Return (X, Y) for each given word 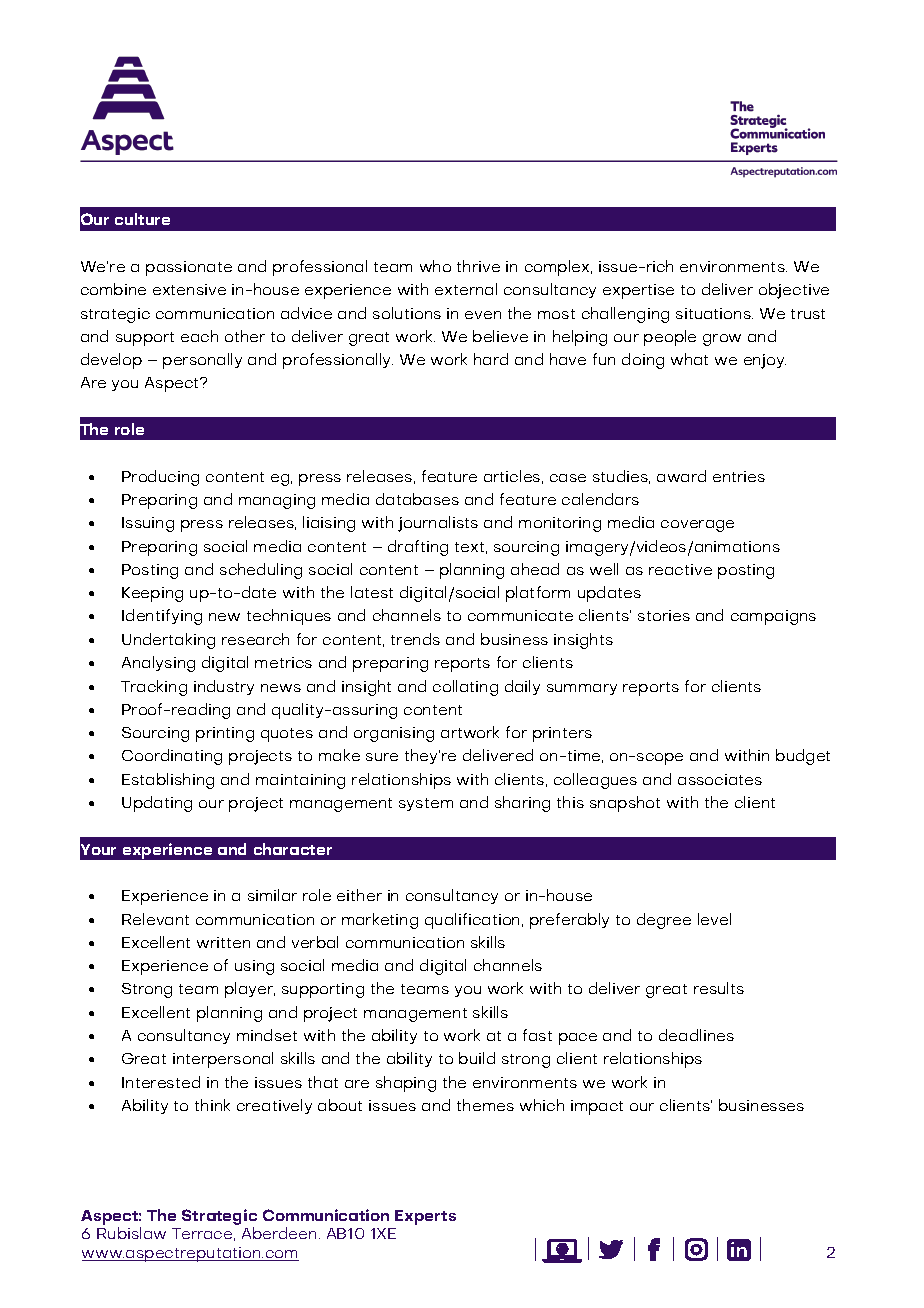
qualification (474, 921)
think (212, 1105)
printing (225, 734)
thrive (478, 266)
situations (714, 313)
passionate (189, 268)
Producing (160, 478)
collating (465, 688)
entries (739, 476)
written (223, 942)
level (714, 919)
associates (720, 779)
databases (417, 499)
